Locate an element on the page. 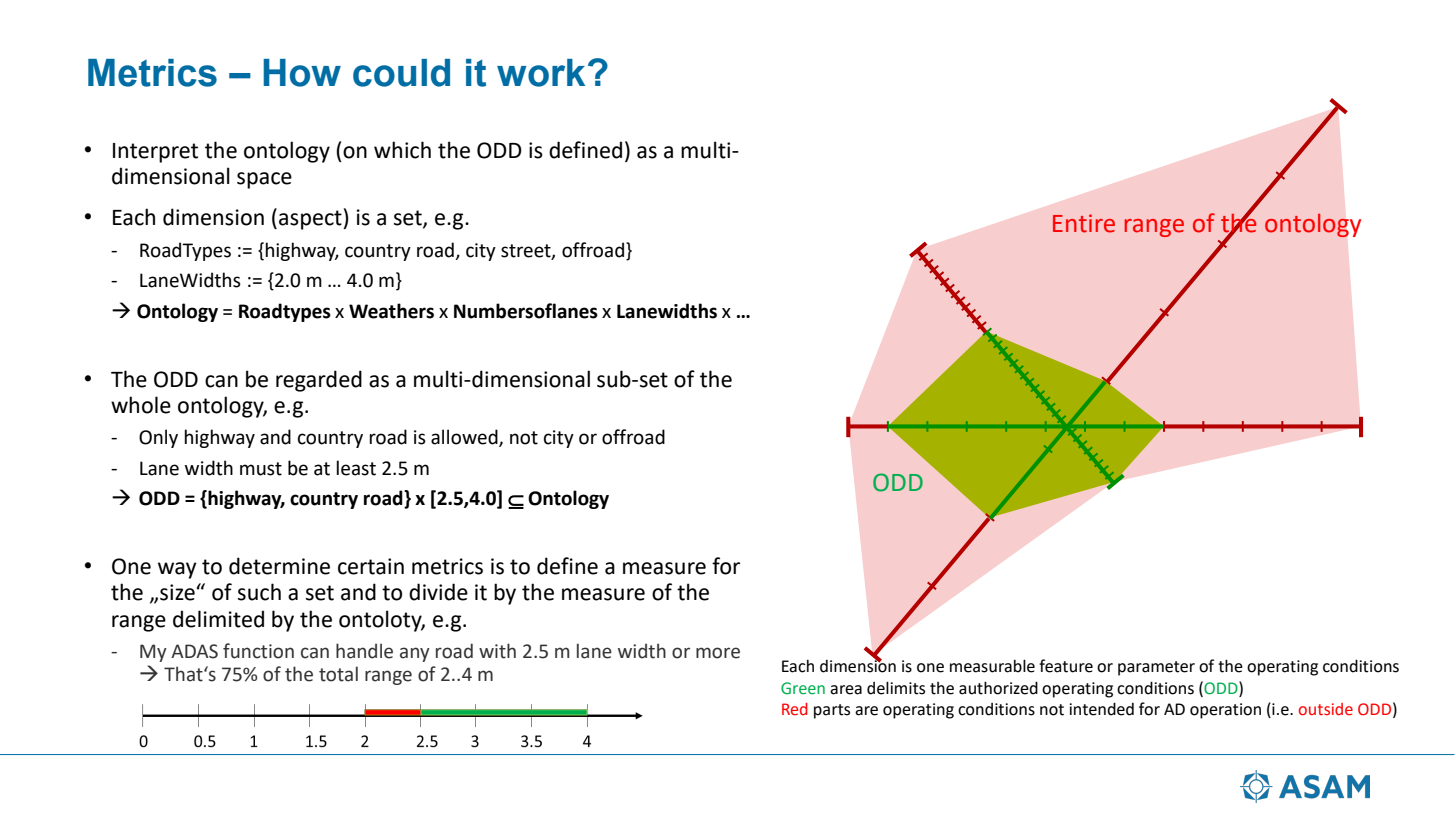 This image has width=1456, height=819. Weathers is located at coordinates (391, 311).
